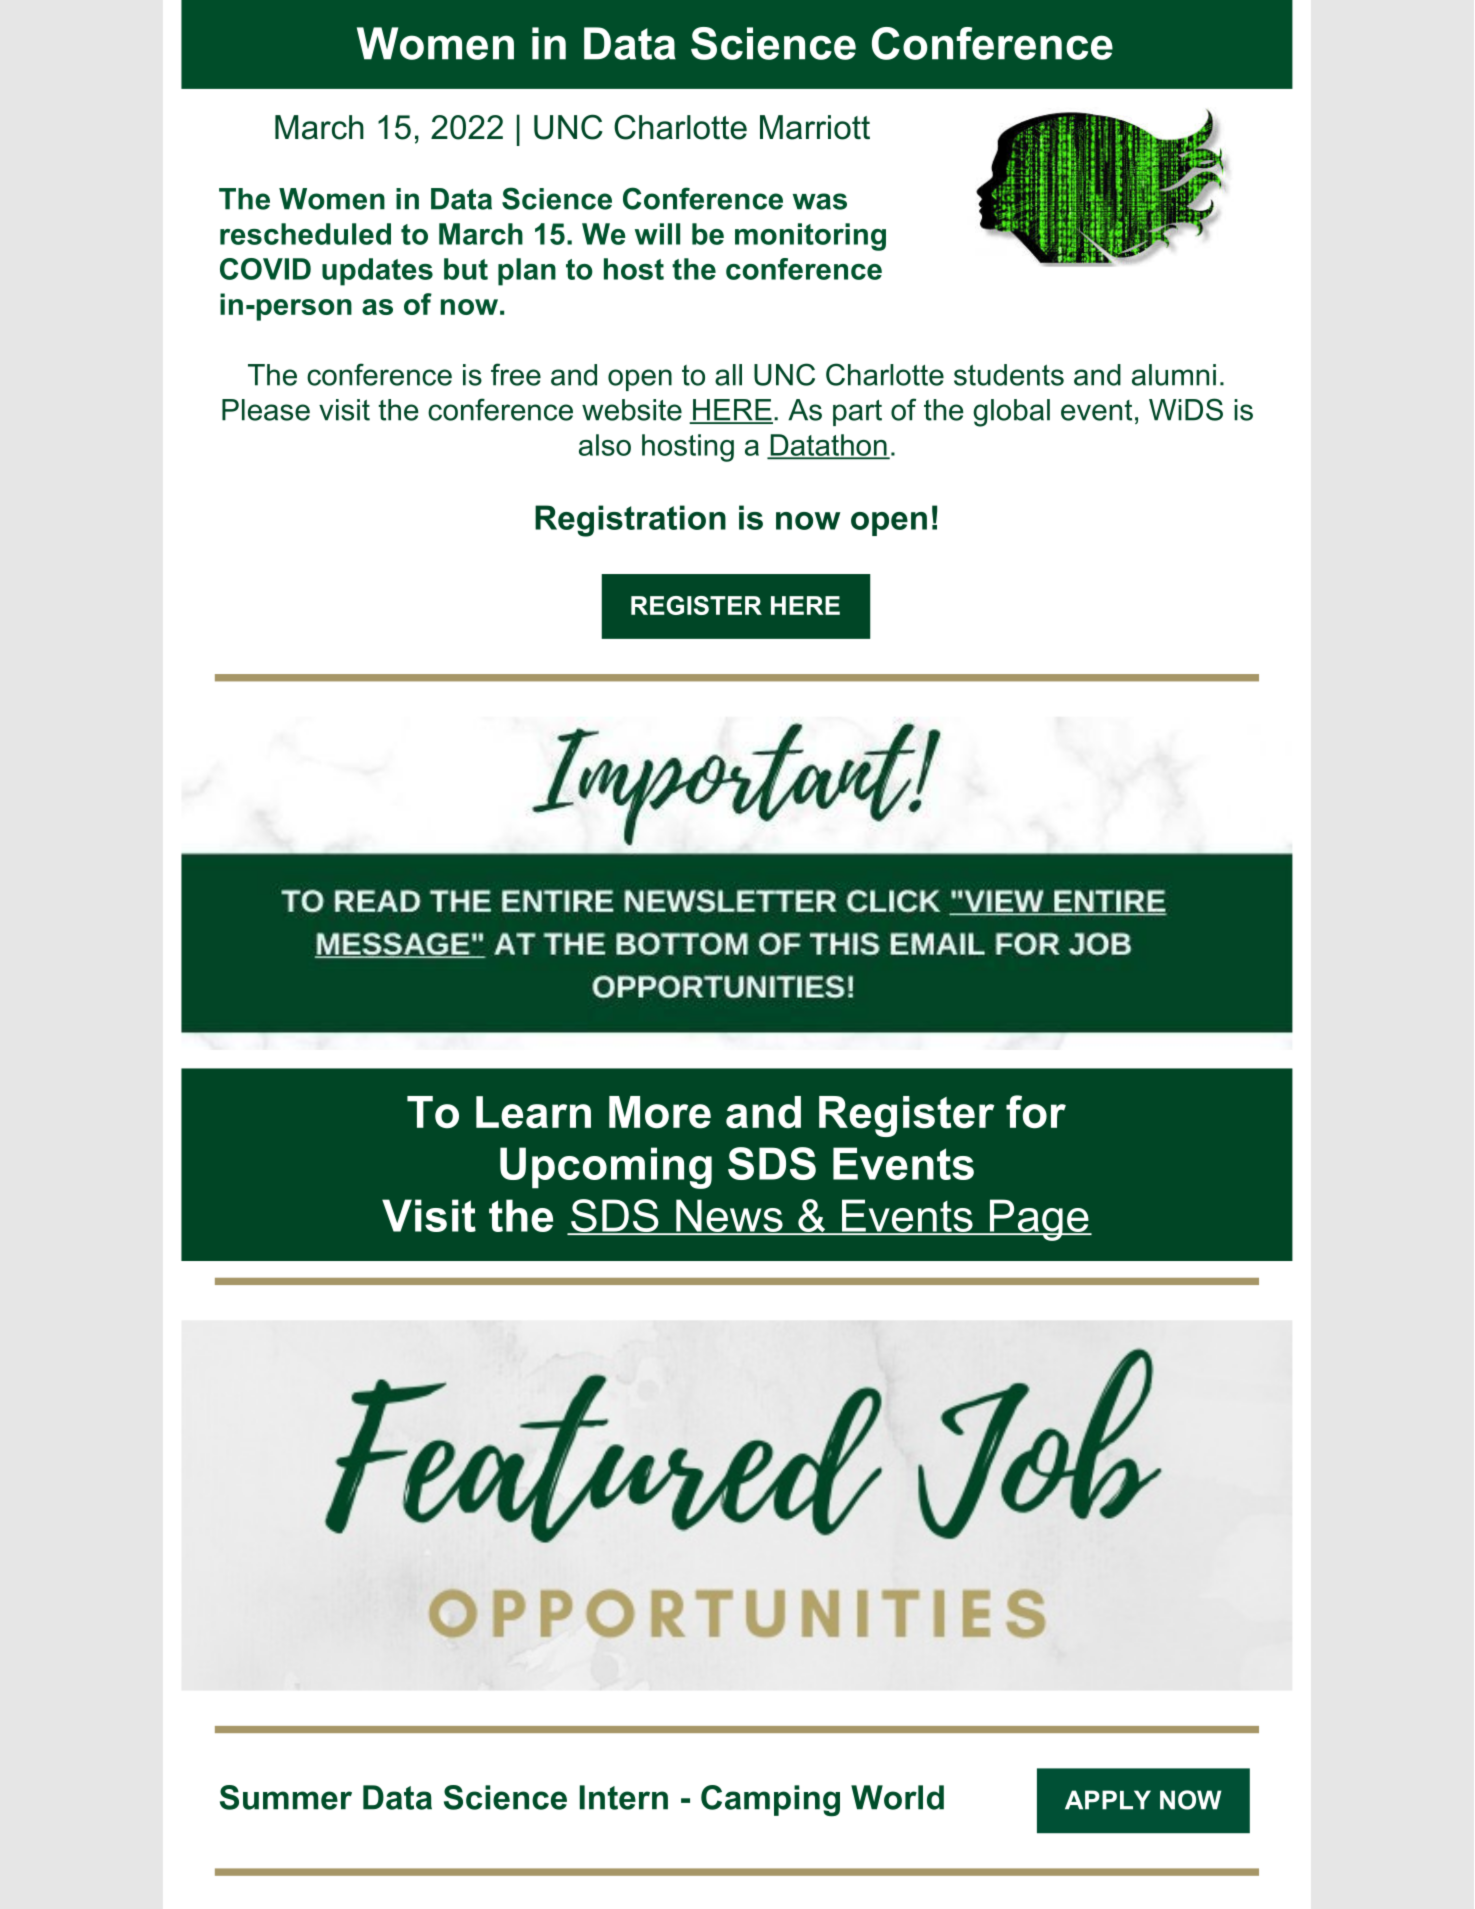  I want to click on will, so click(657, 234).
